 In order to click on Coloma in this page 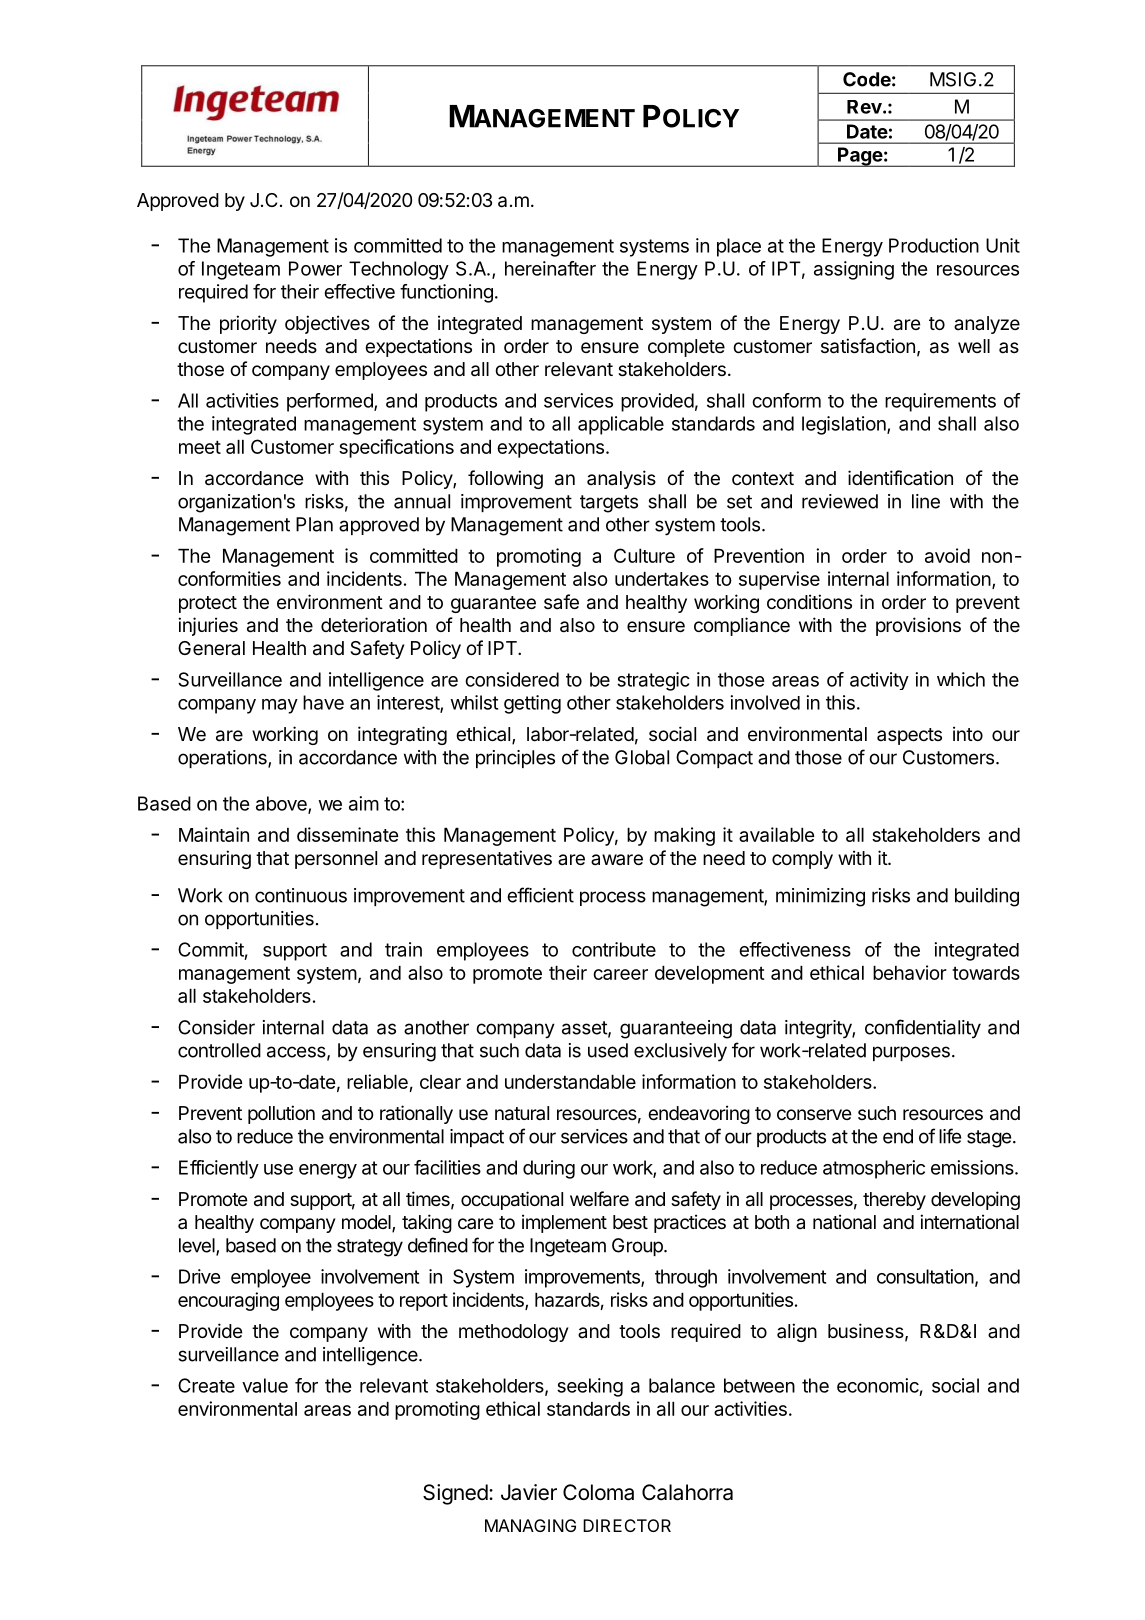, I will do `click(598, 1492)`.
